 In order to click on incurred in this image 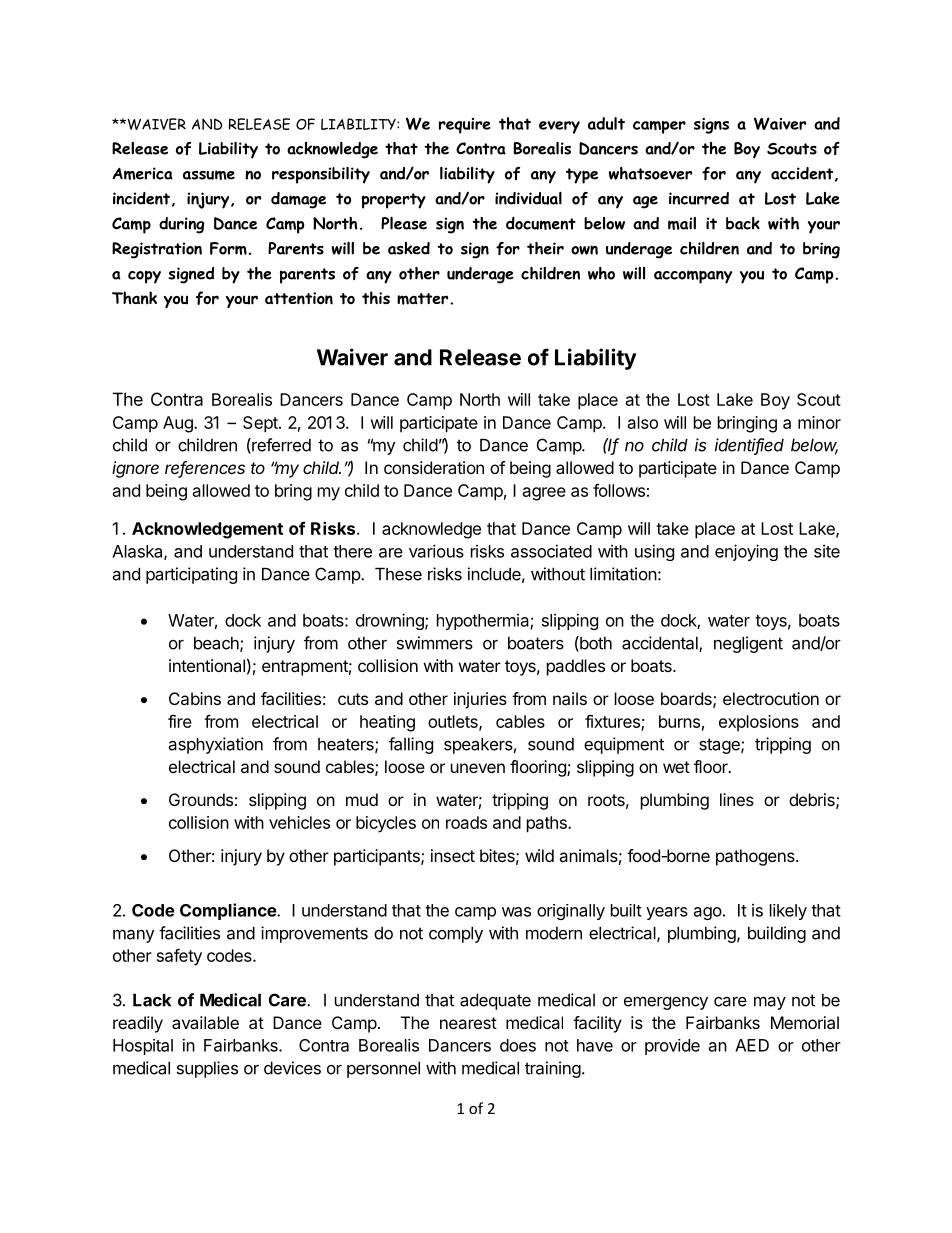, I will do `click(699, 198)`.
